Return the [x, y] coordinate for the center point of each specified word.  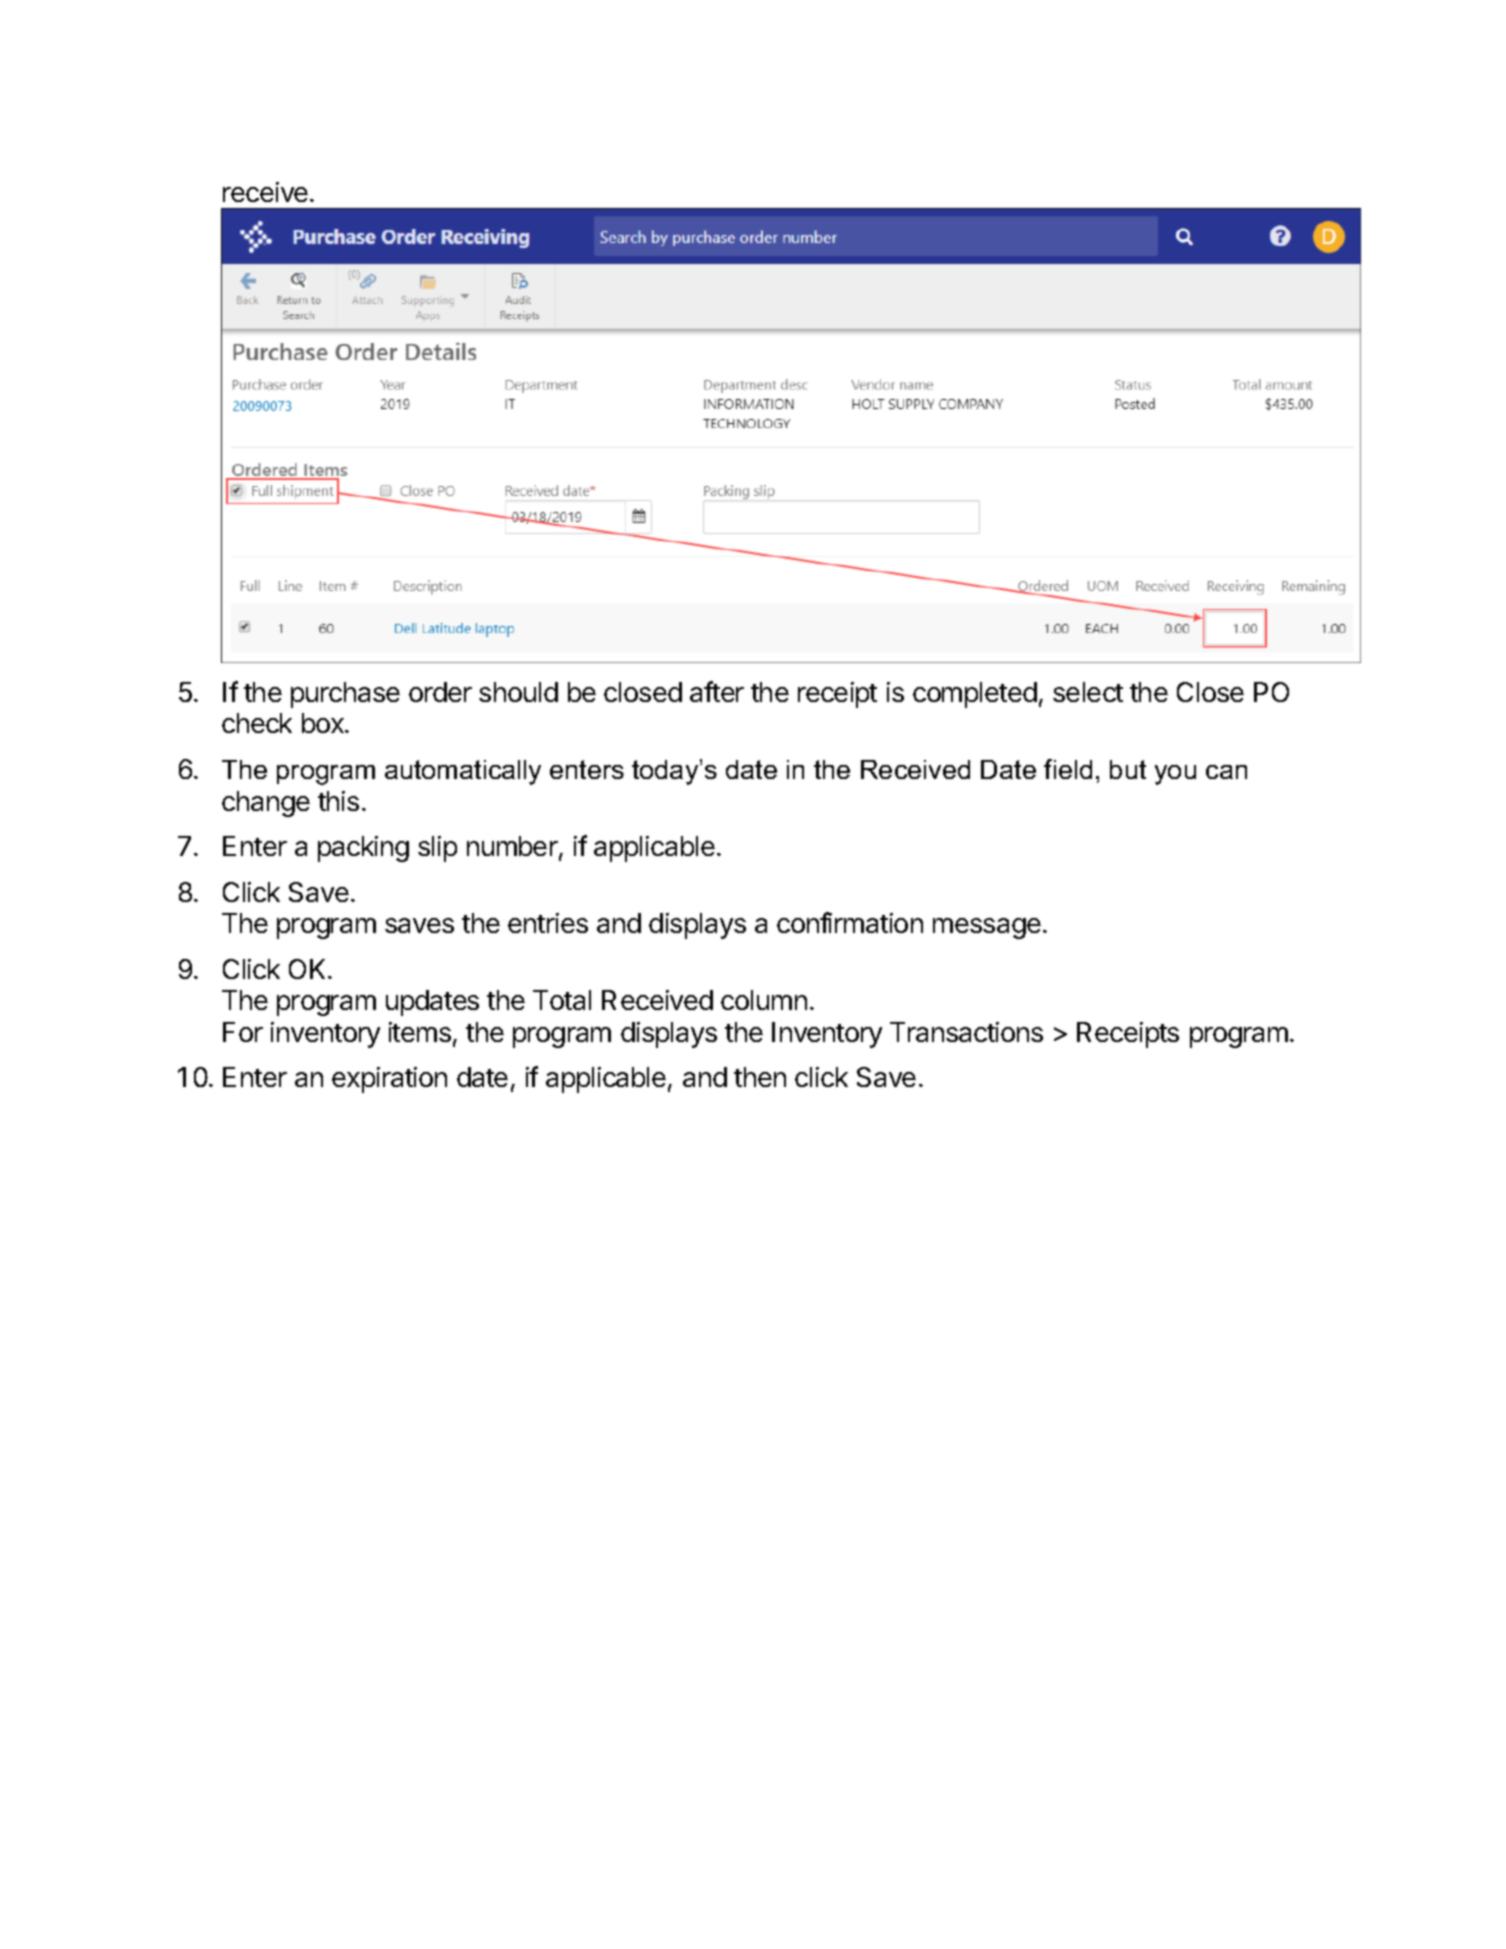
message [987, 928]
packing [363, 849]
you [1175, 775]
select [1088, 692]
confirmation [850, 922]
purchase [345, 695]
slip [437, 849]
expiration [389, 1080]
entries [548, 923]
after [717, 691]
